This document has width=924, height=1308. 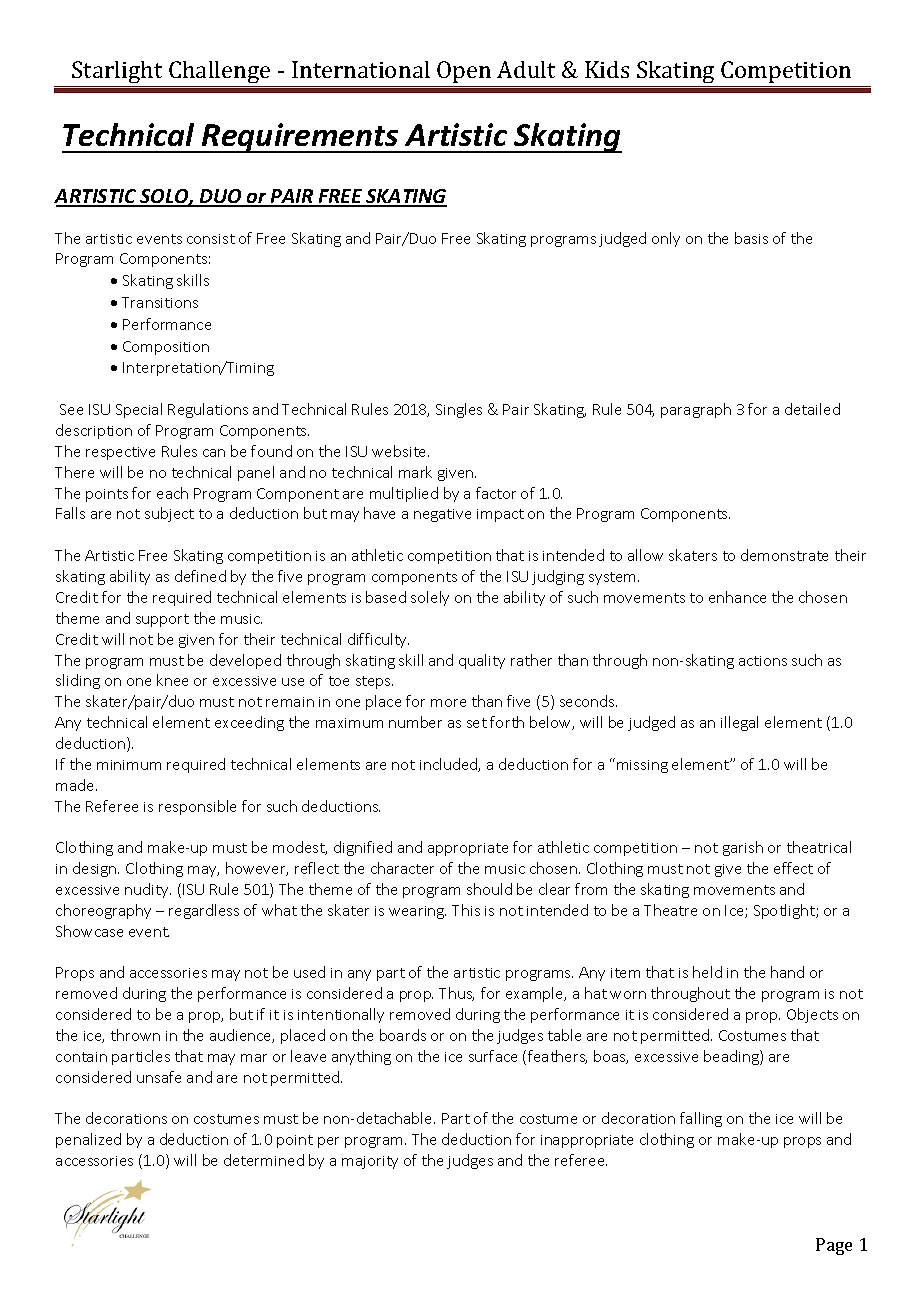 I want to click on paragraph, so click(x=696, y=410).
